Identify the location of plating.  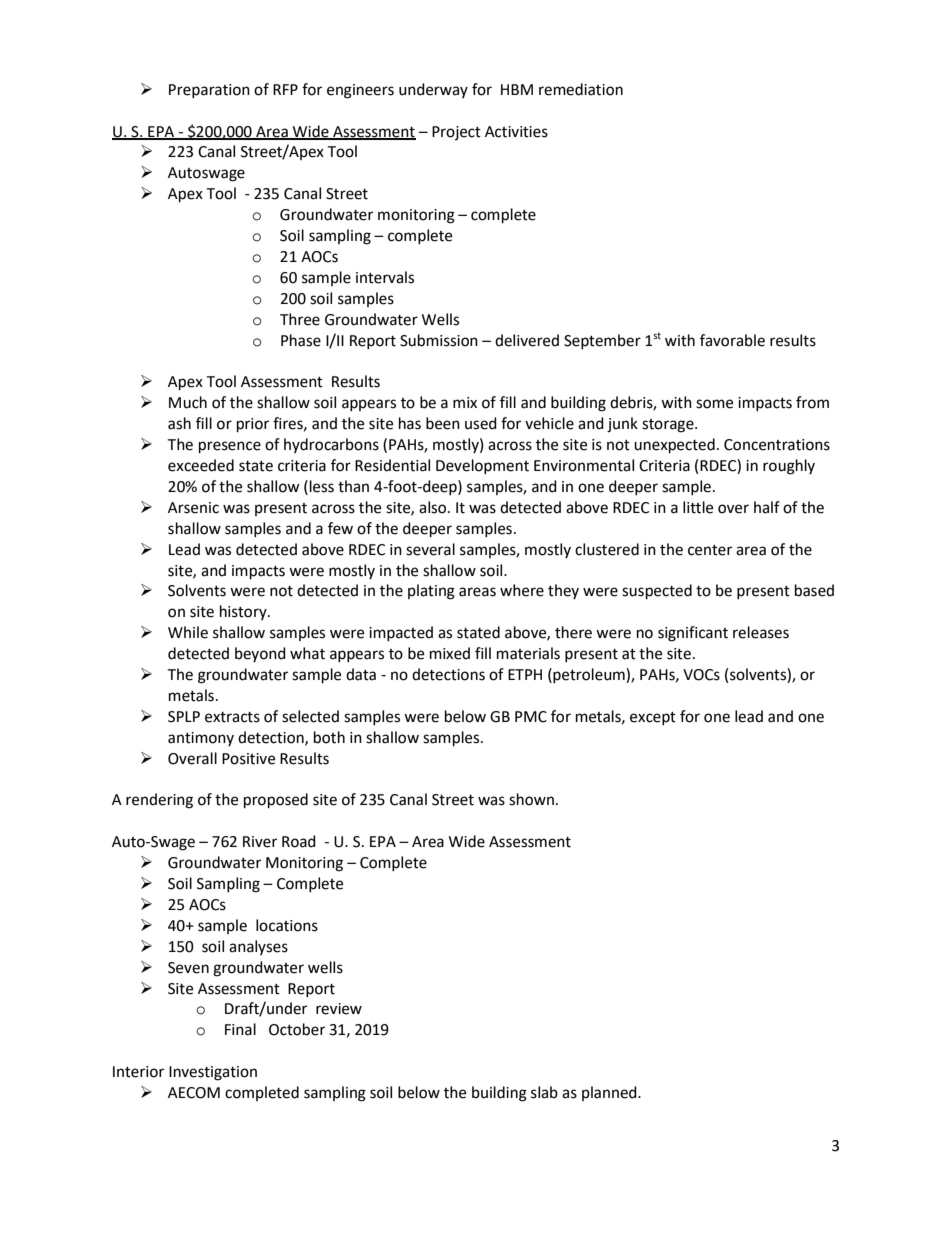
(431, 592).
